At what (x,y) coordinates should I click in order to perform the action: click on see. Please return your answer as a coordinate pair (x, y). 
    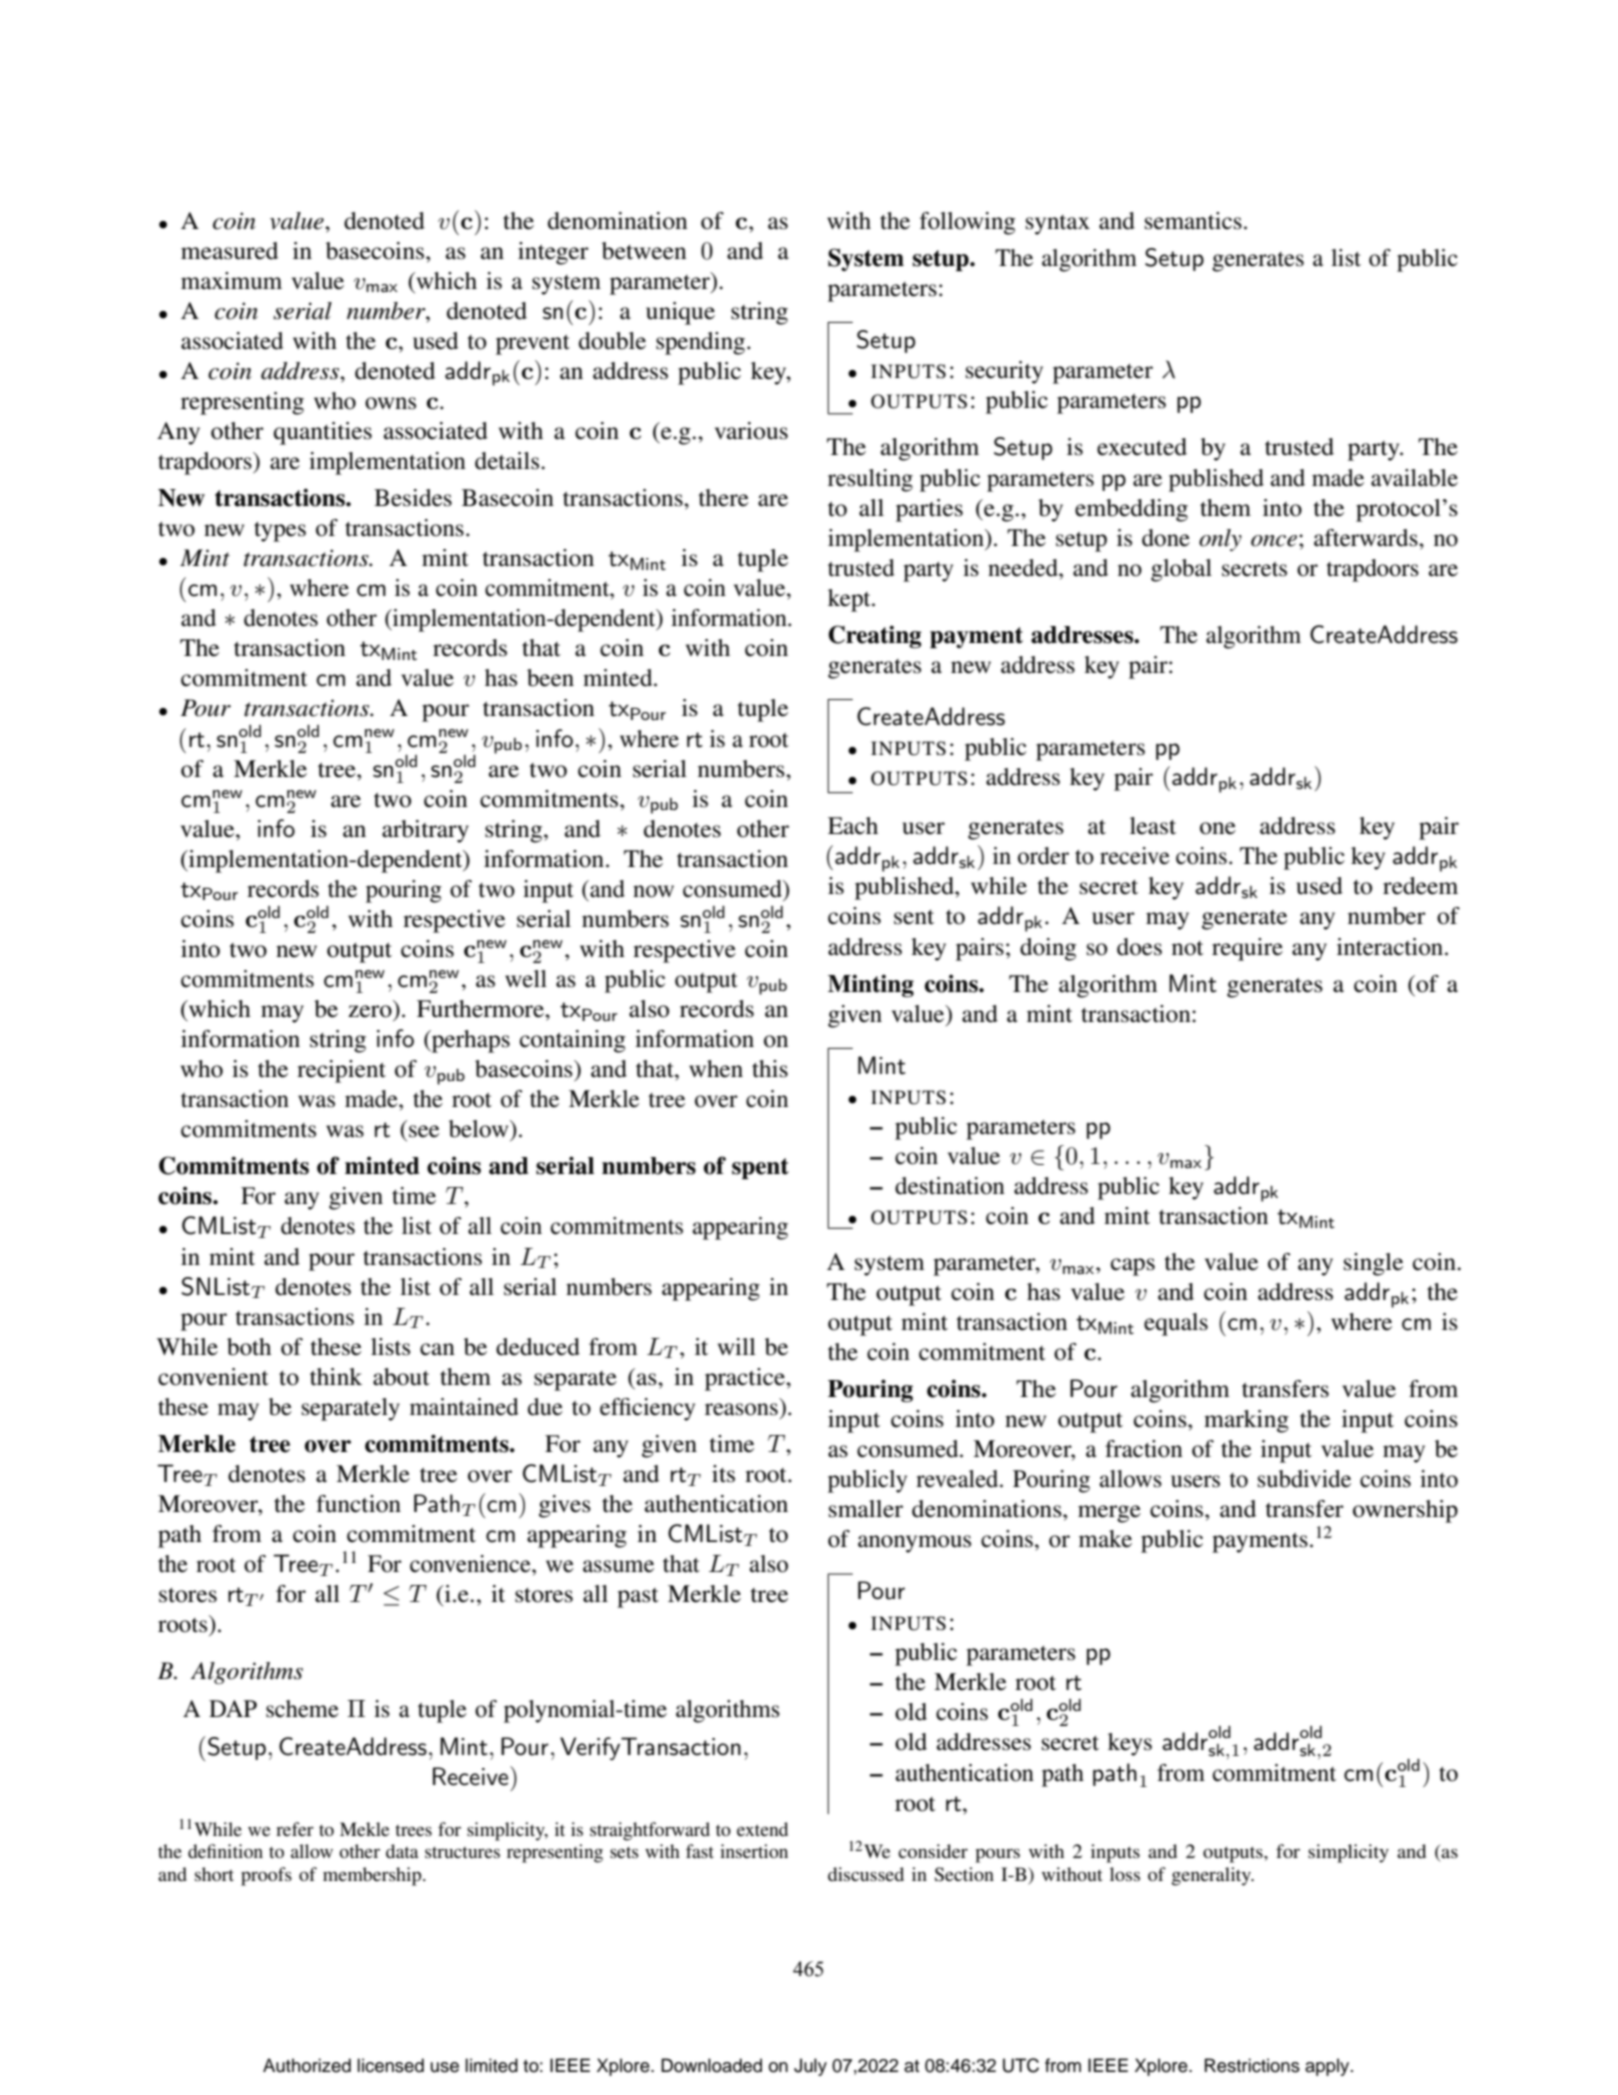
    Looking at the image, I should click on (424, 1131).
